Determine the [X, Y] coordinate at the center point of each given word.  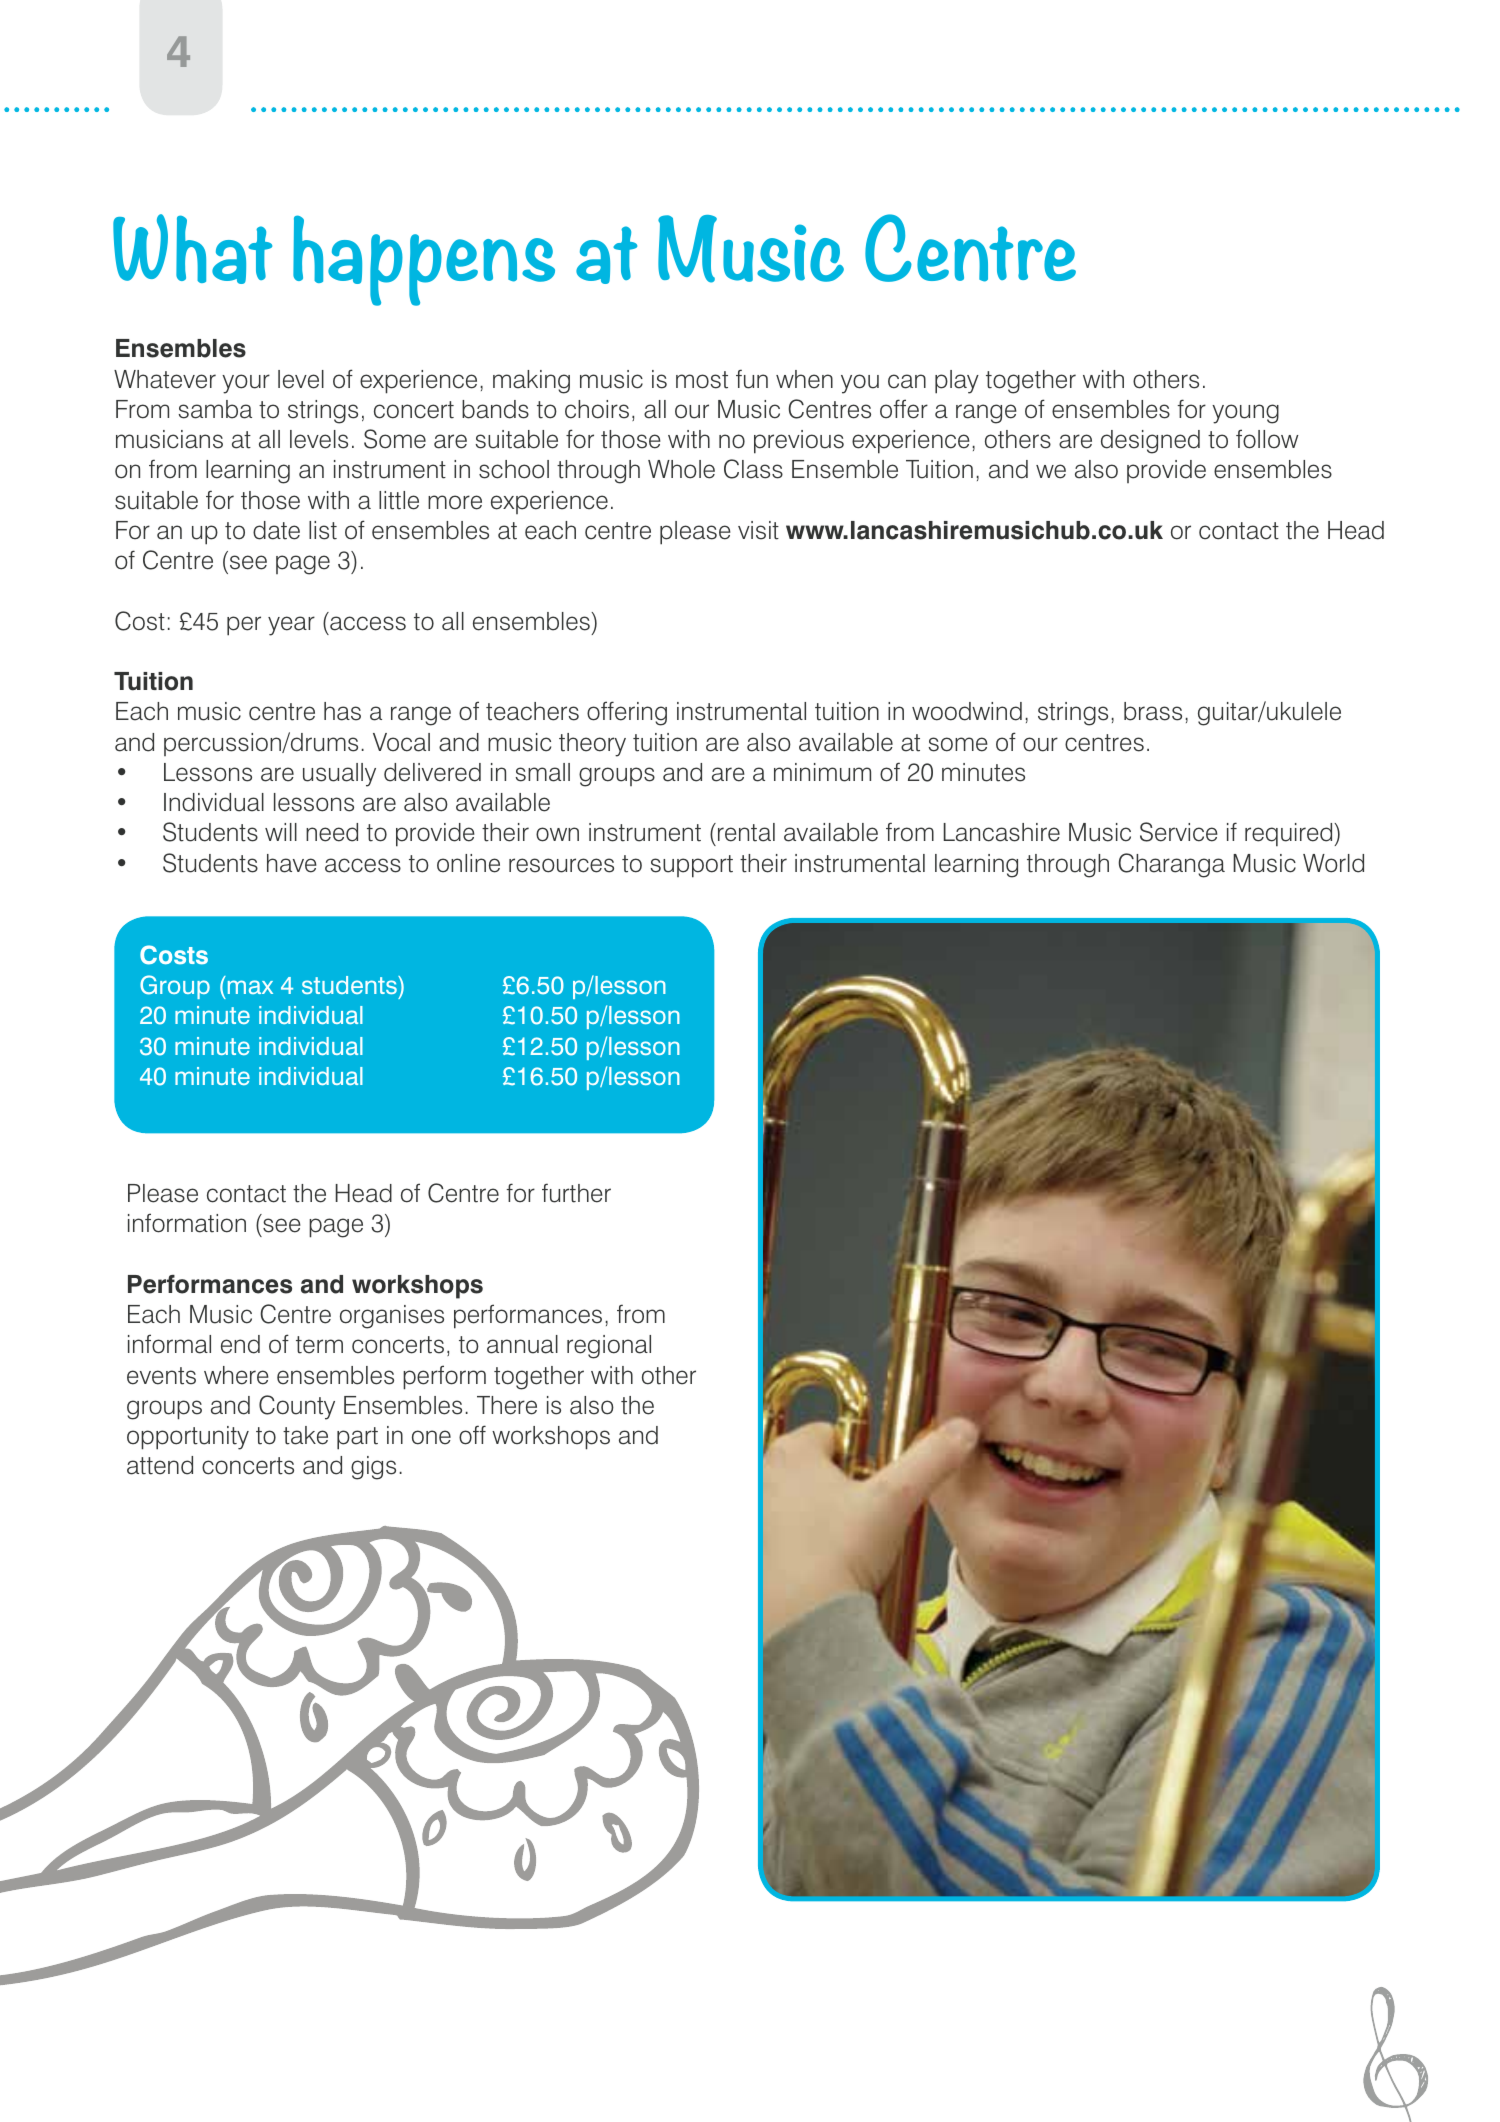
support [692, 866]
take [305, 1435]
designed [1150, 442]
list [323, 530]
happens [424, 260]
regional [609, 1347]
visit [758, 530]
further [576, 1193]
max [250, 987]
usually [339, 775]
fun [752, 379]
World [1333, 863]
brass [1153, 711]
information [187, 1223]
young [1245, 414]
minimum [822, 772]
